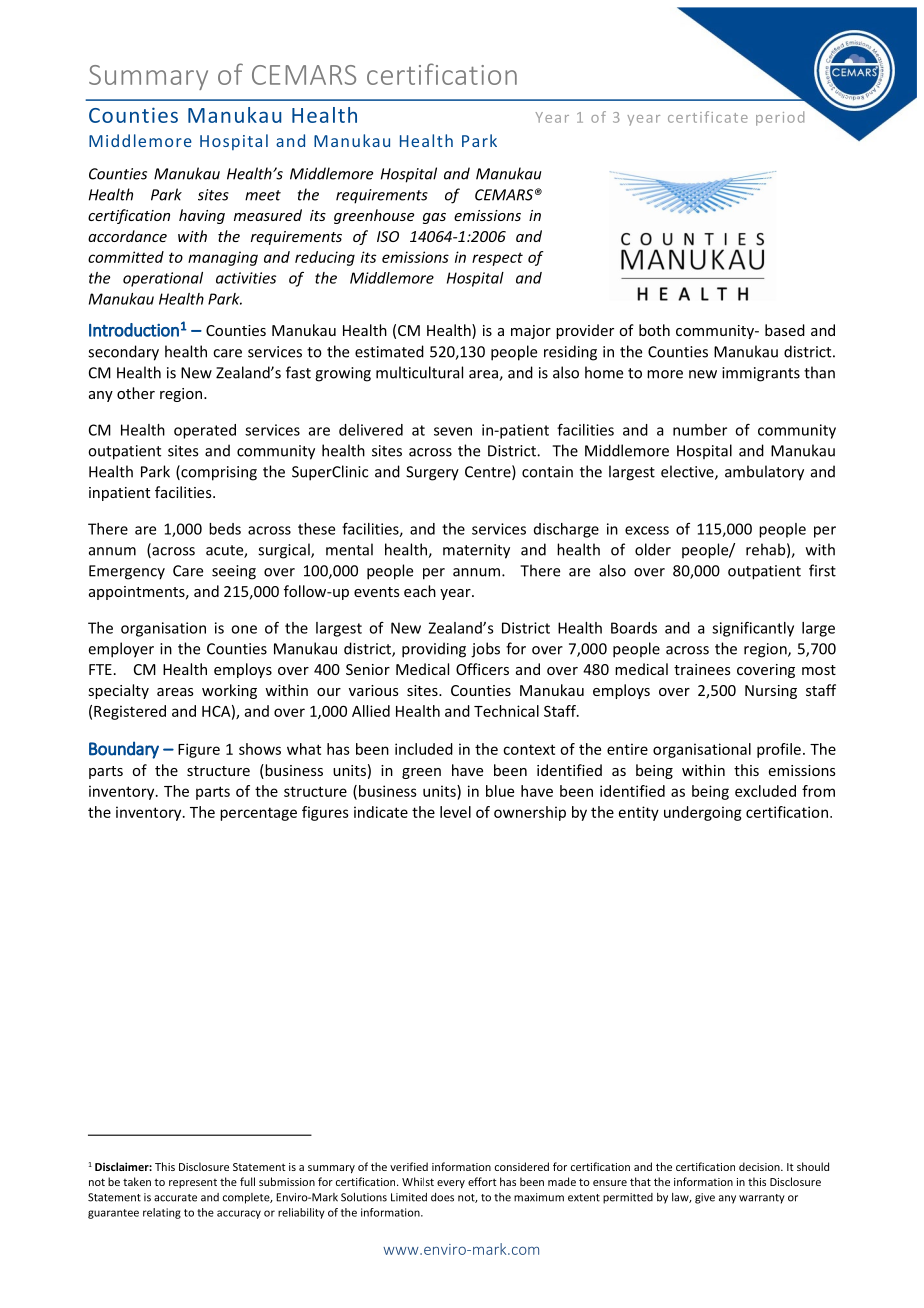  I want to click on maternity, so click(476, 551).
